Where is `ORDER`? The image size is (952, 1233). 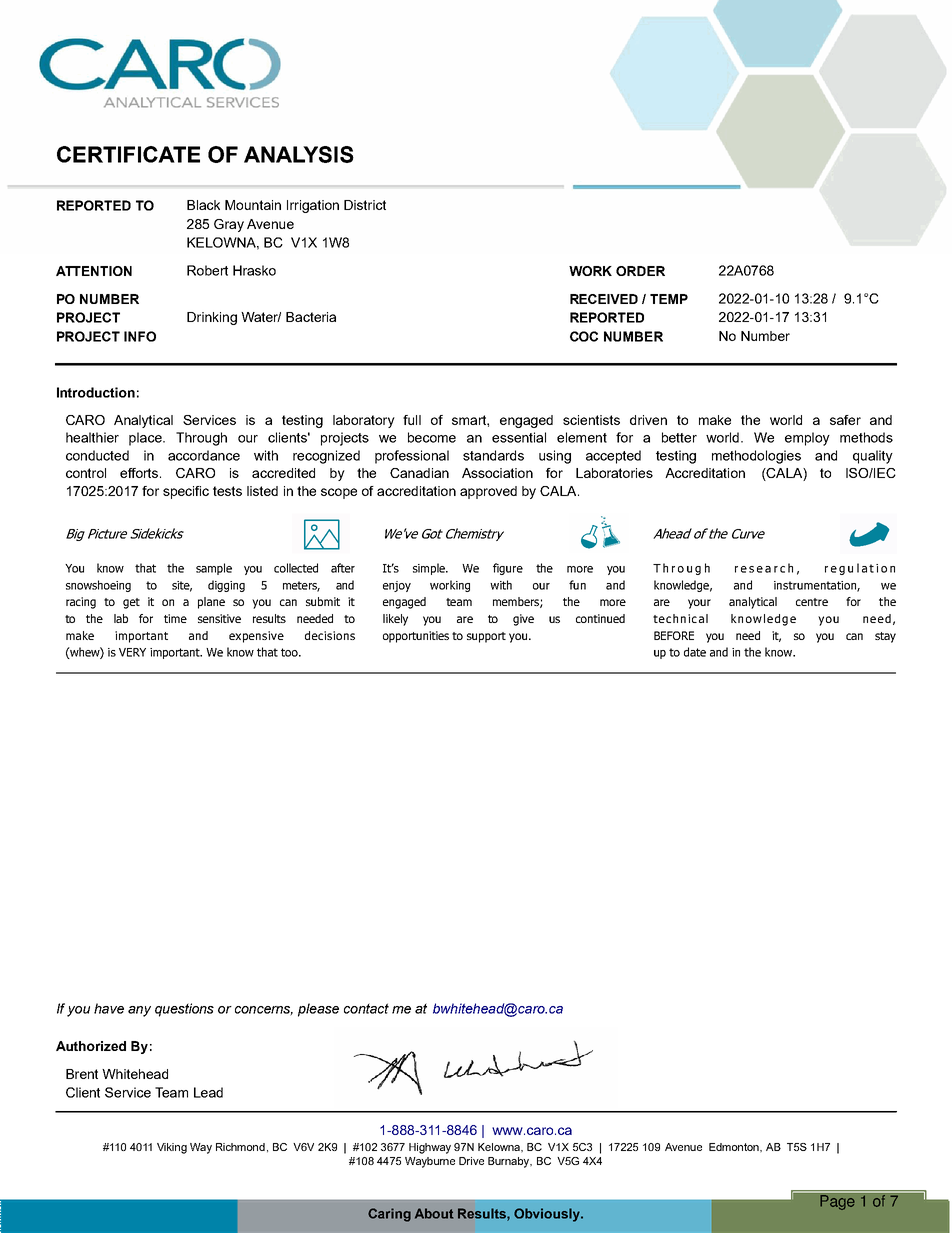 ORDER is located at coordinates (640, 271).
